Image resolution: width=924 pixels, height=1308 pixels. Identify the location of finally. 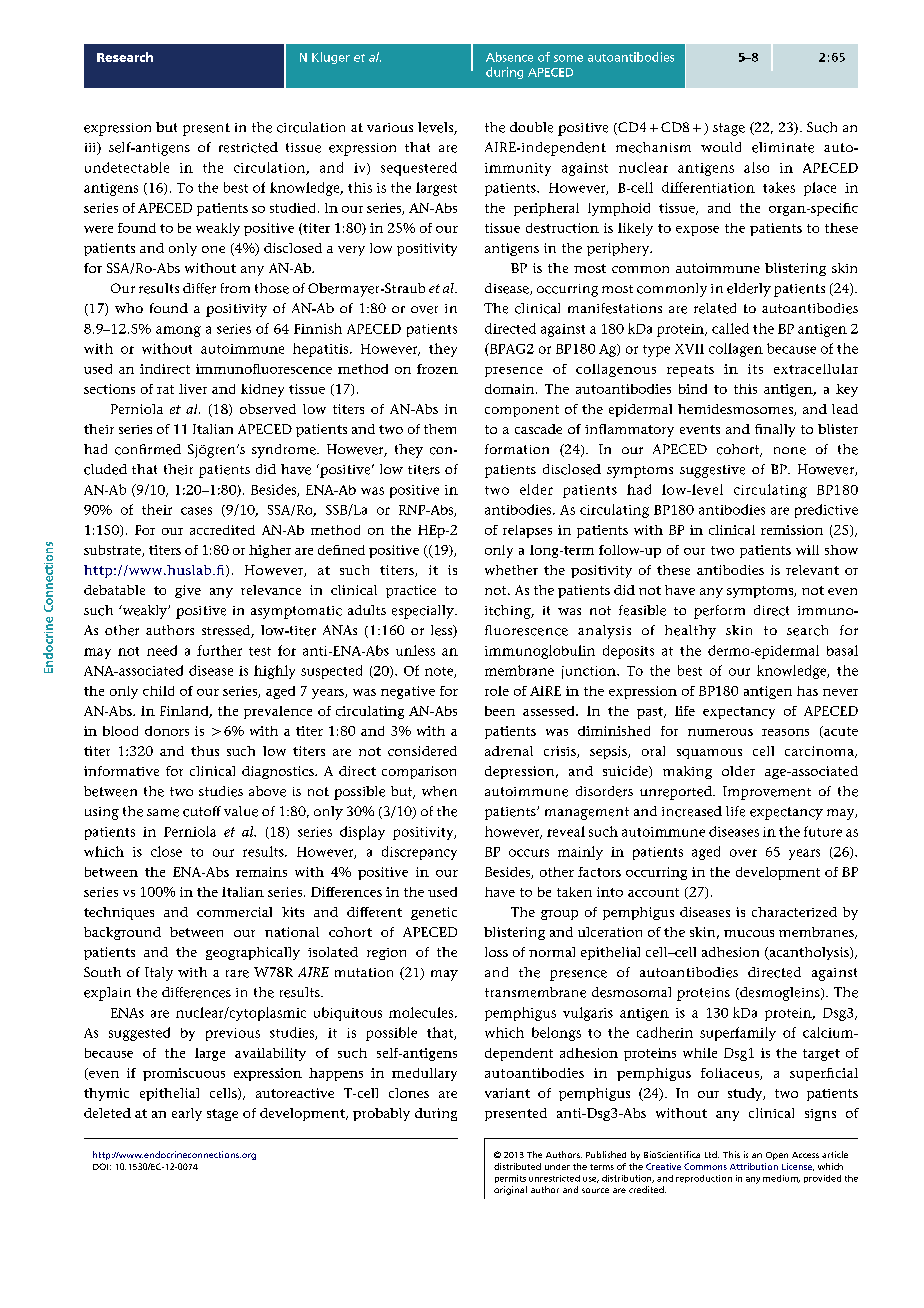
(775, 430).
